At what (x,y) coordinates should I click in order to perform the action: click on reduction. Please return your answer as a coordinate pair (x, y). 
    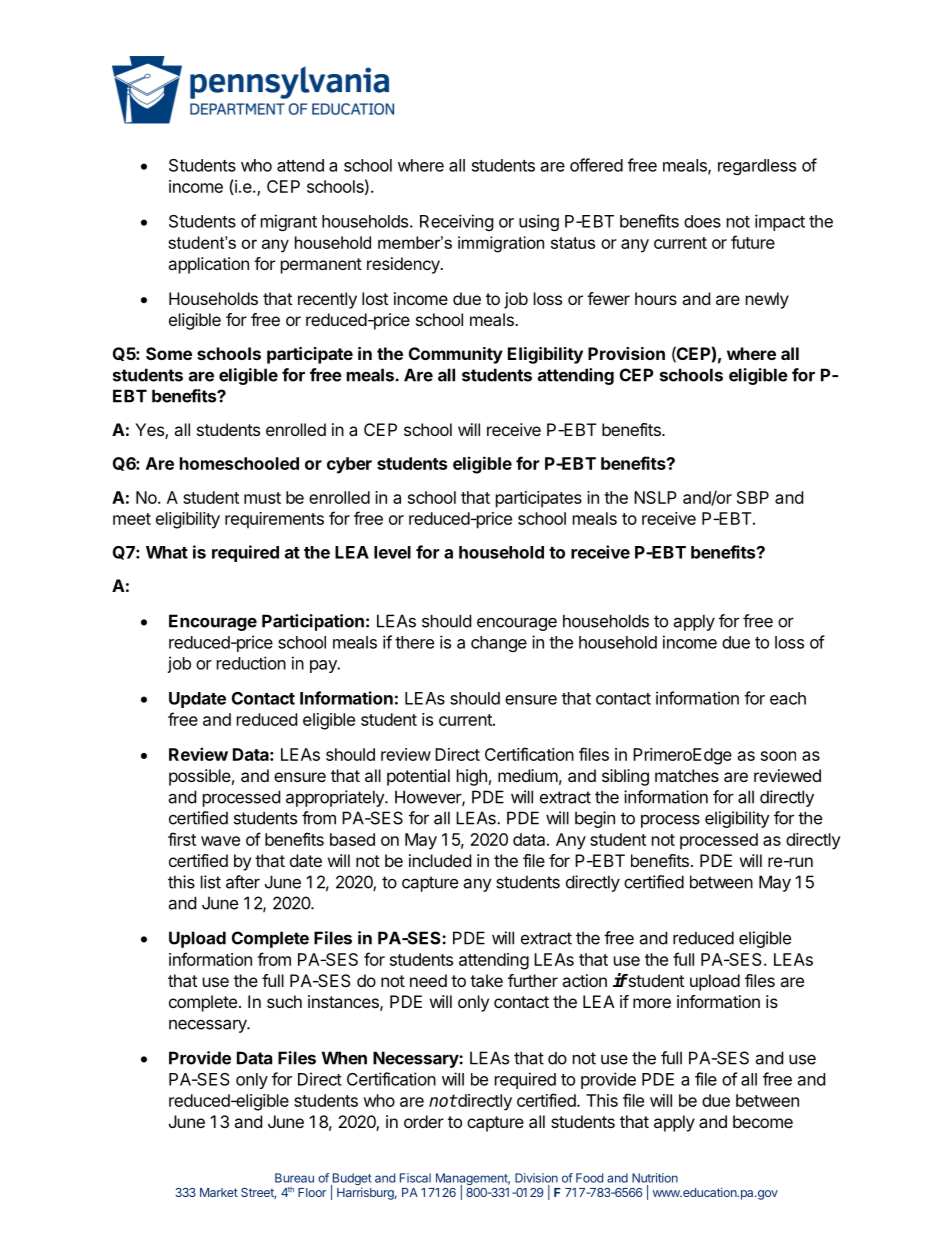
    Looking at the image, I should click on (251, 663).
